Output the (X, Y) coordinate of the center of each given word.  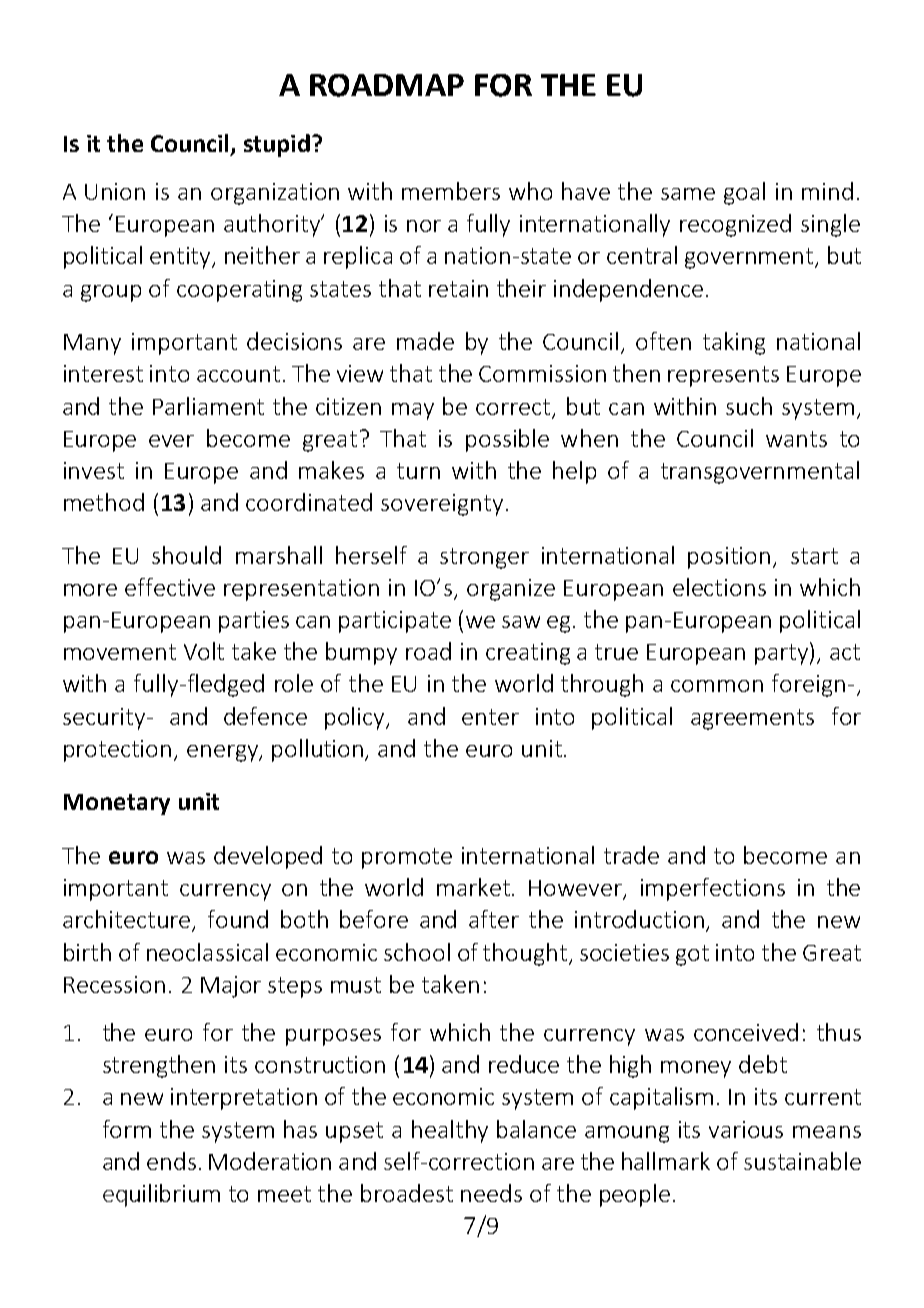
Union (115, 191)
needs (491, 1193)
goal (744, 193)
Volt (204, 651)
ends (171, 1161)
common (717, 686)
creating (528, 654)
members (451, 191)
